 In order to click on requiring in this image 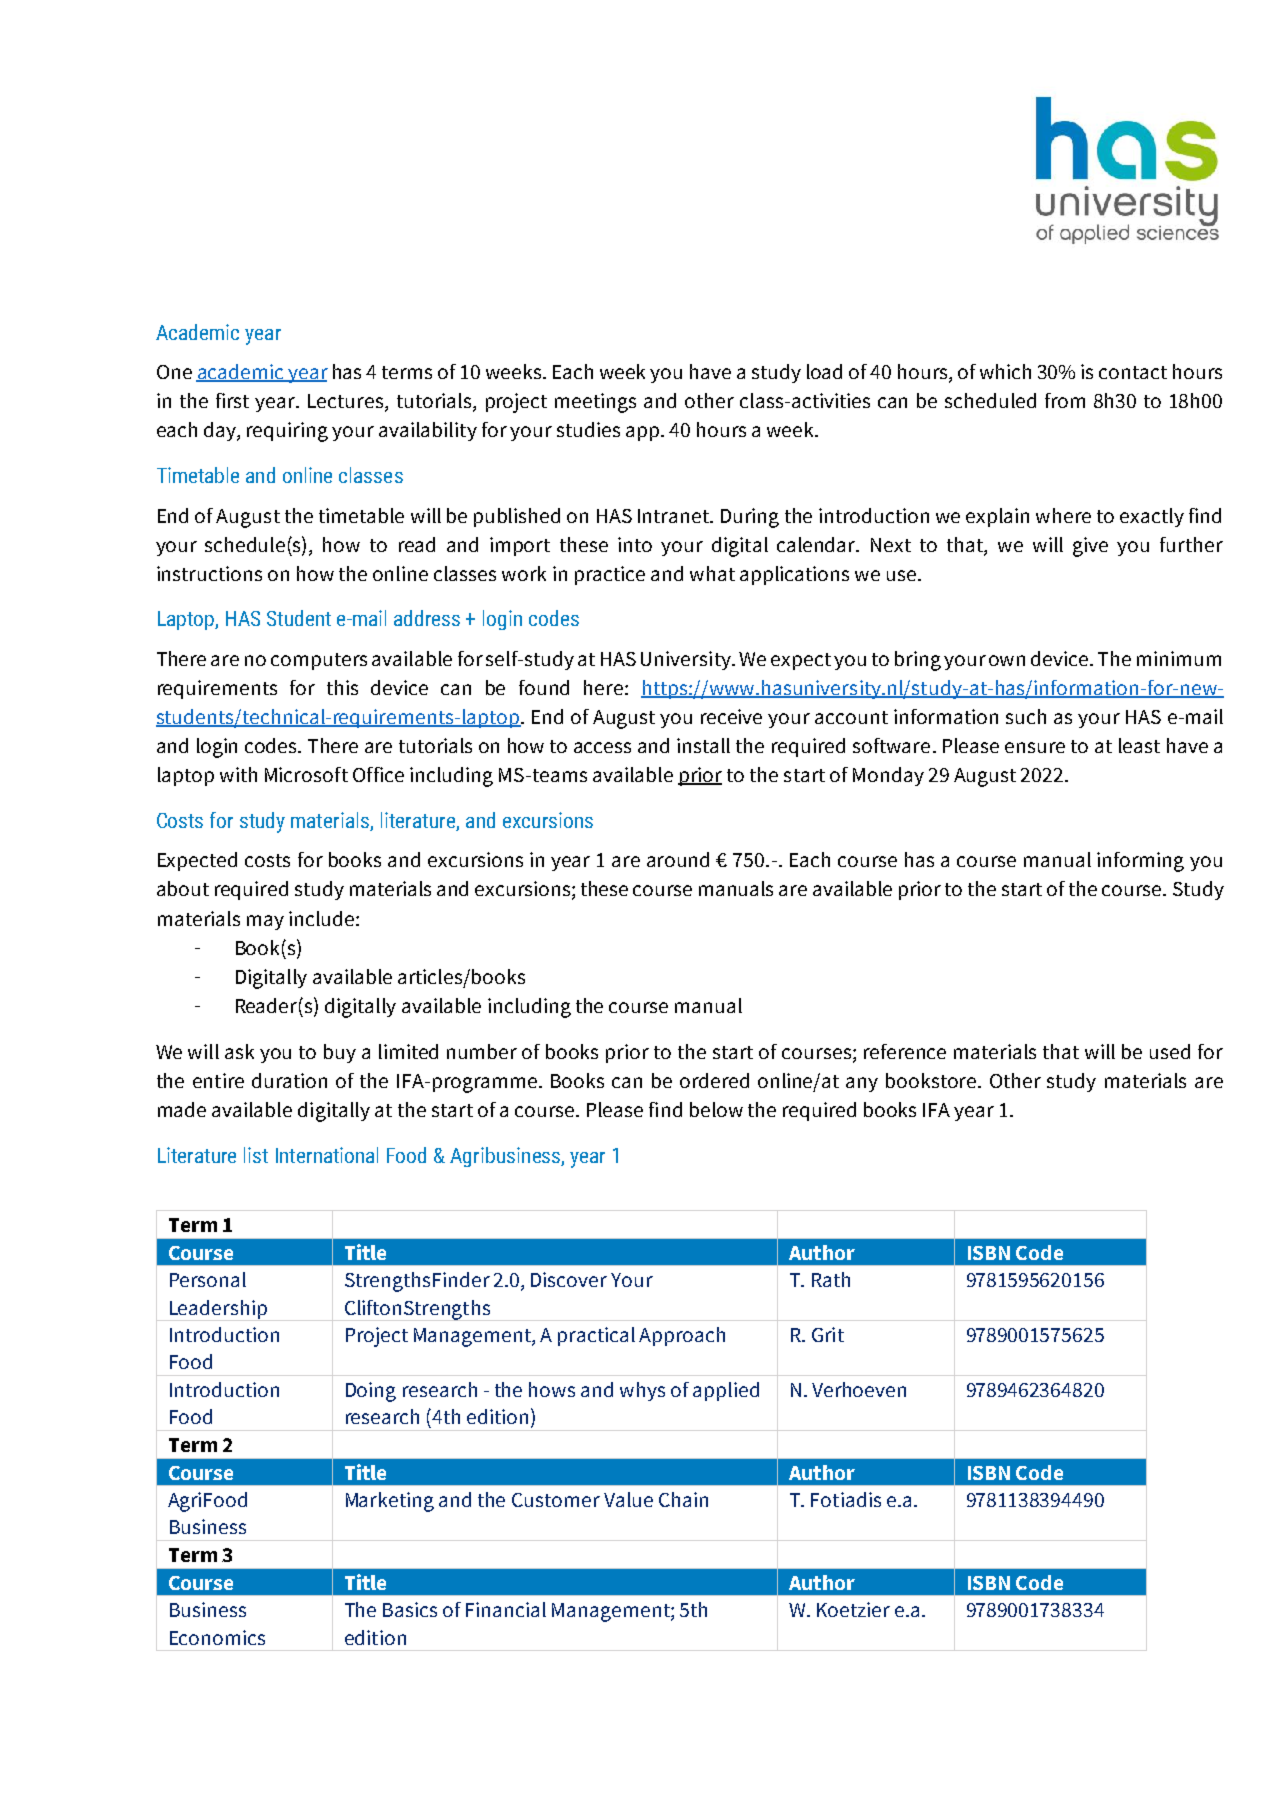, I will do `click(287, 432)`.
